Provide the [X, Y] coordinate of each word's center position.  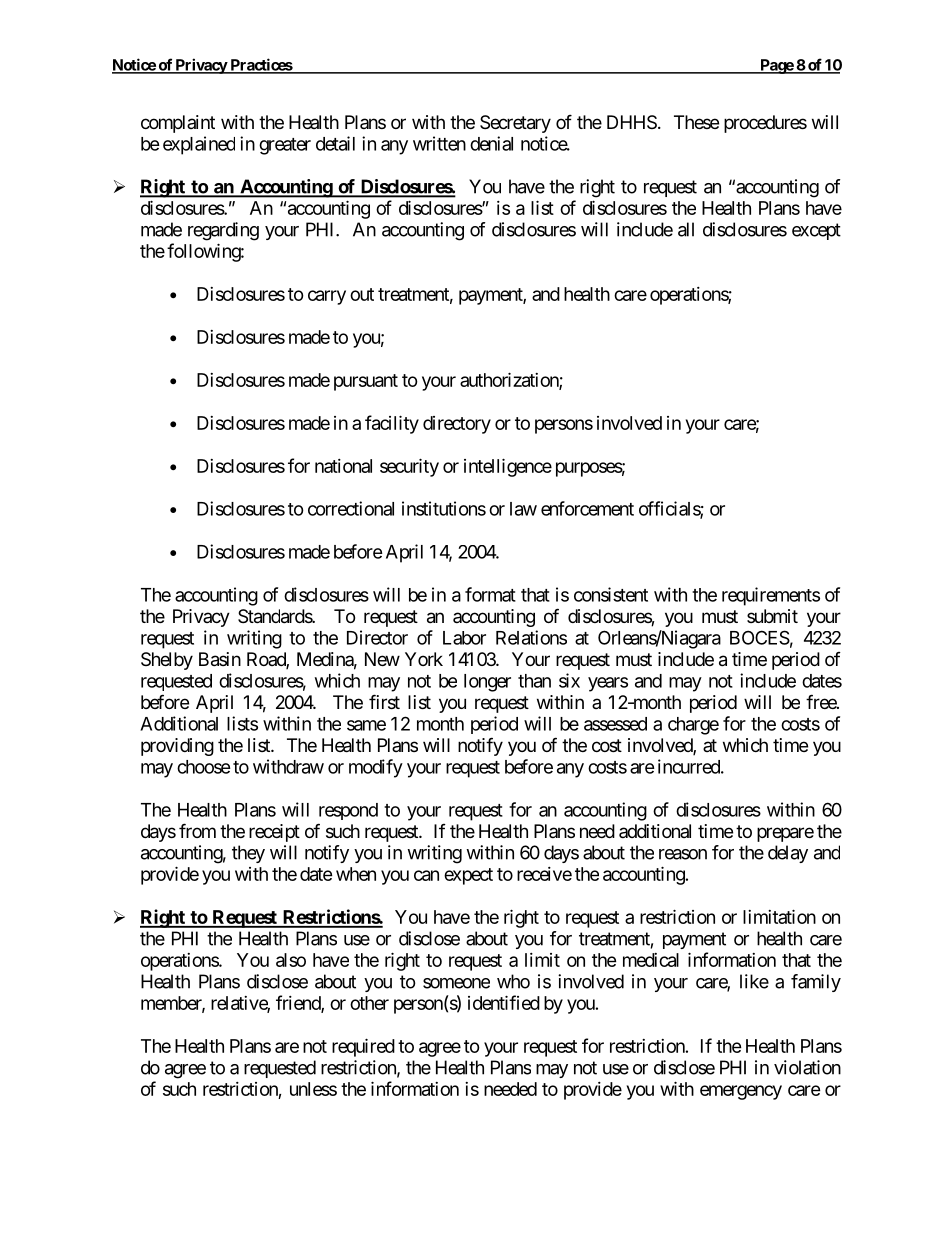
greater [285, 146]
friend [299, 1003]
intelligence [508, 467]
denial [491, 143]
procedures [765, 124]
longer [487, 683]
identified [504, 1002]
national [343, 466]
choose [204, 767]
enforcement [587, 508]
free [822, 701]
